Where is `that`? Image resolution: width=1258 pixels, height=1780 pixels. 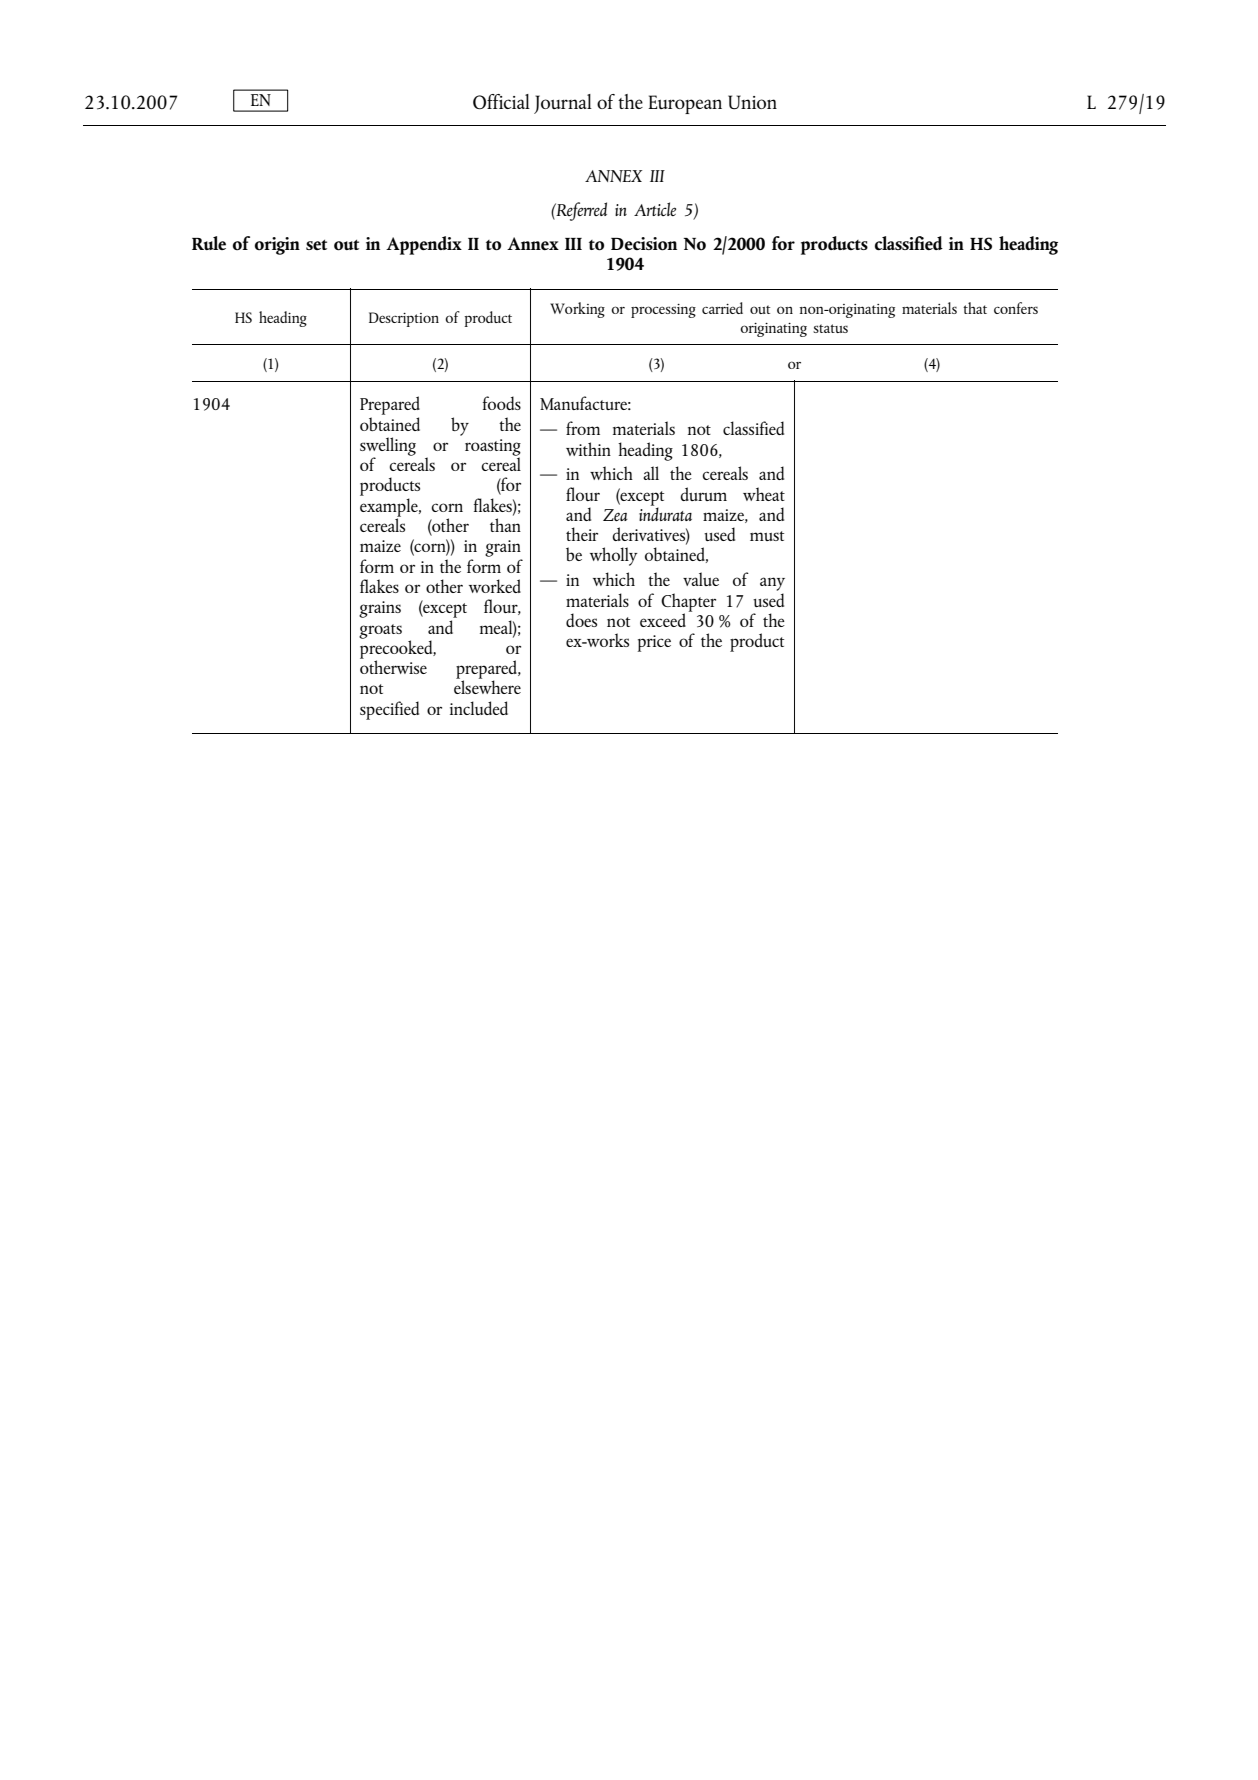
that is located at coordinates (975, 308).
